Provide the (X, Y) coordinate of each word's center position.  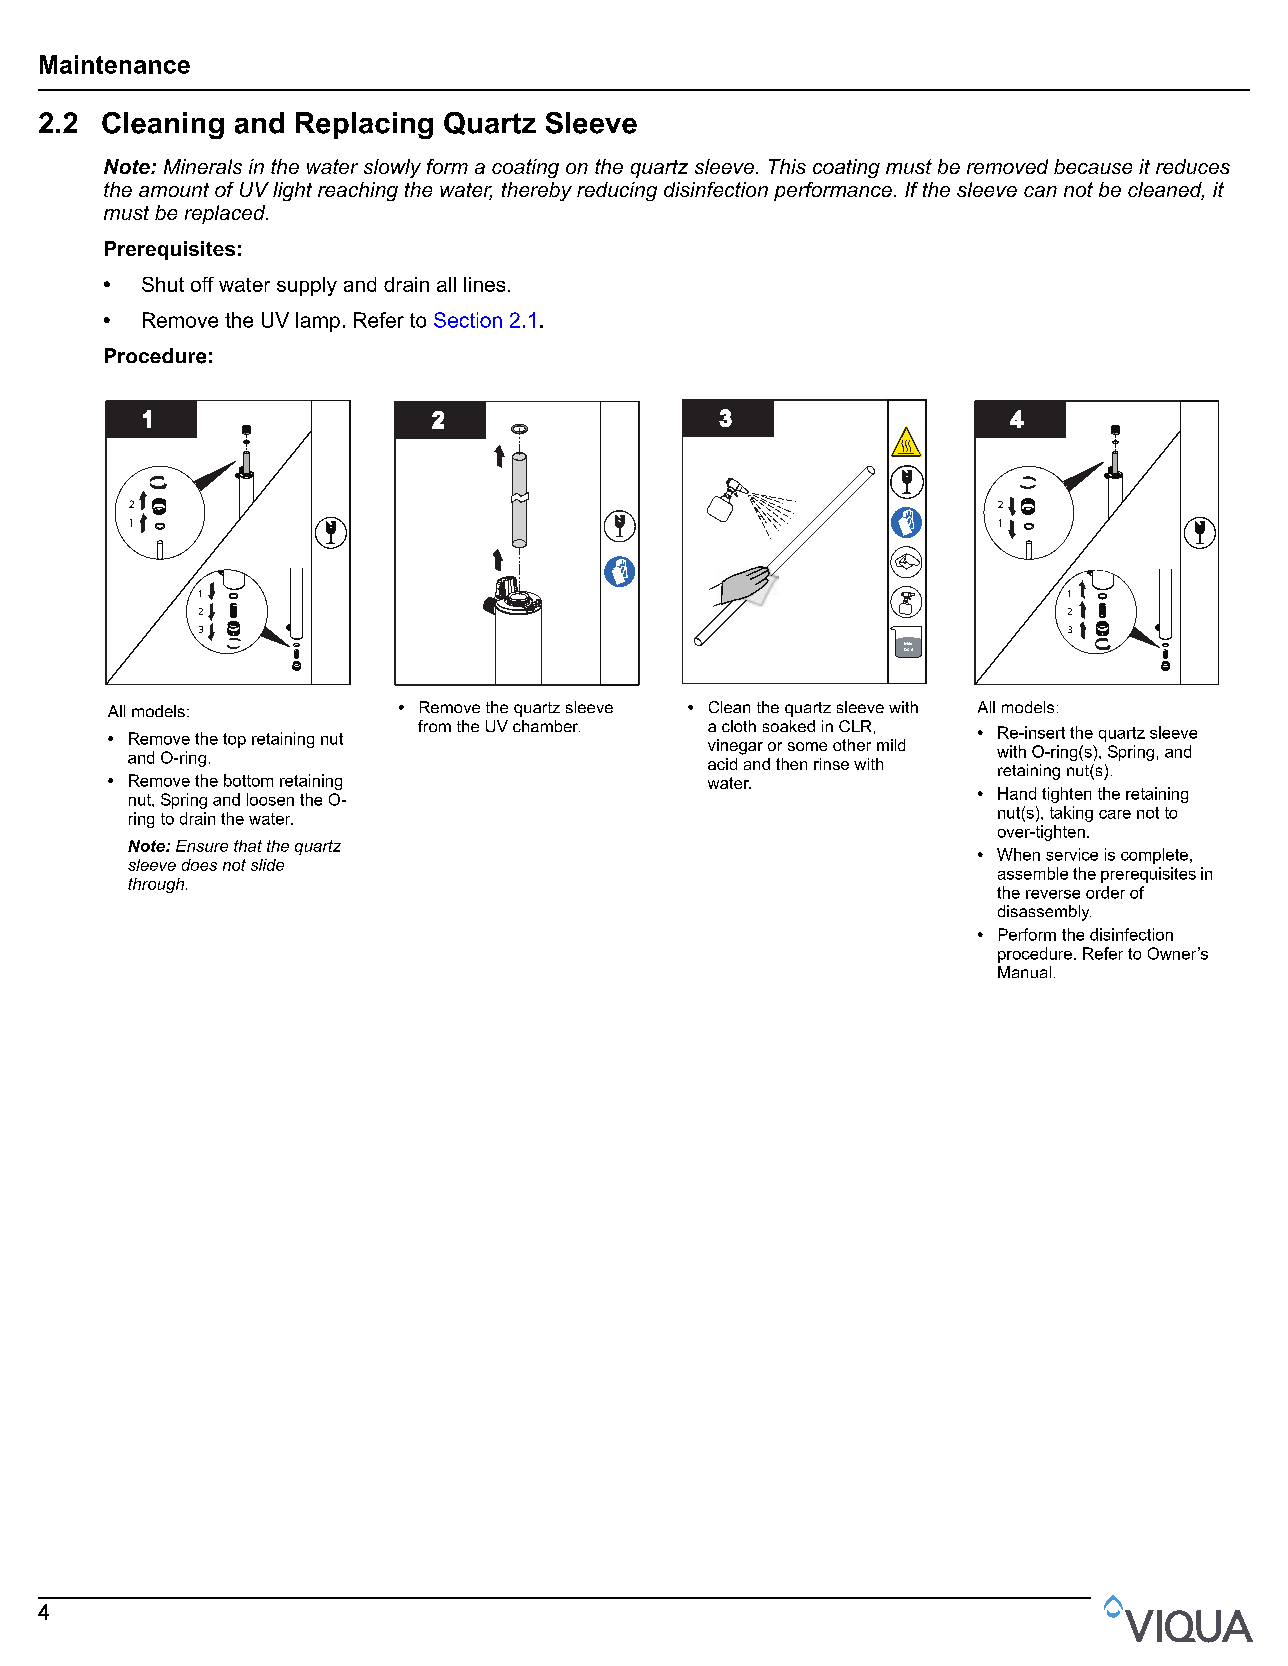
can (1040, 191)
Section (468, 320)
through (157, 885)
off (202, 284)
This (787, 166)
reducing (617, 191)
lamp (318, 322)
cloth (739, 726)
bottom (248, 780)
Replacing (364, 125)
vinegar (735, 747)
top (234, 740)
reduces (1193, 166)
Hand (1017, 793)
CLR (855, 726)
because (1093, 166)
